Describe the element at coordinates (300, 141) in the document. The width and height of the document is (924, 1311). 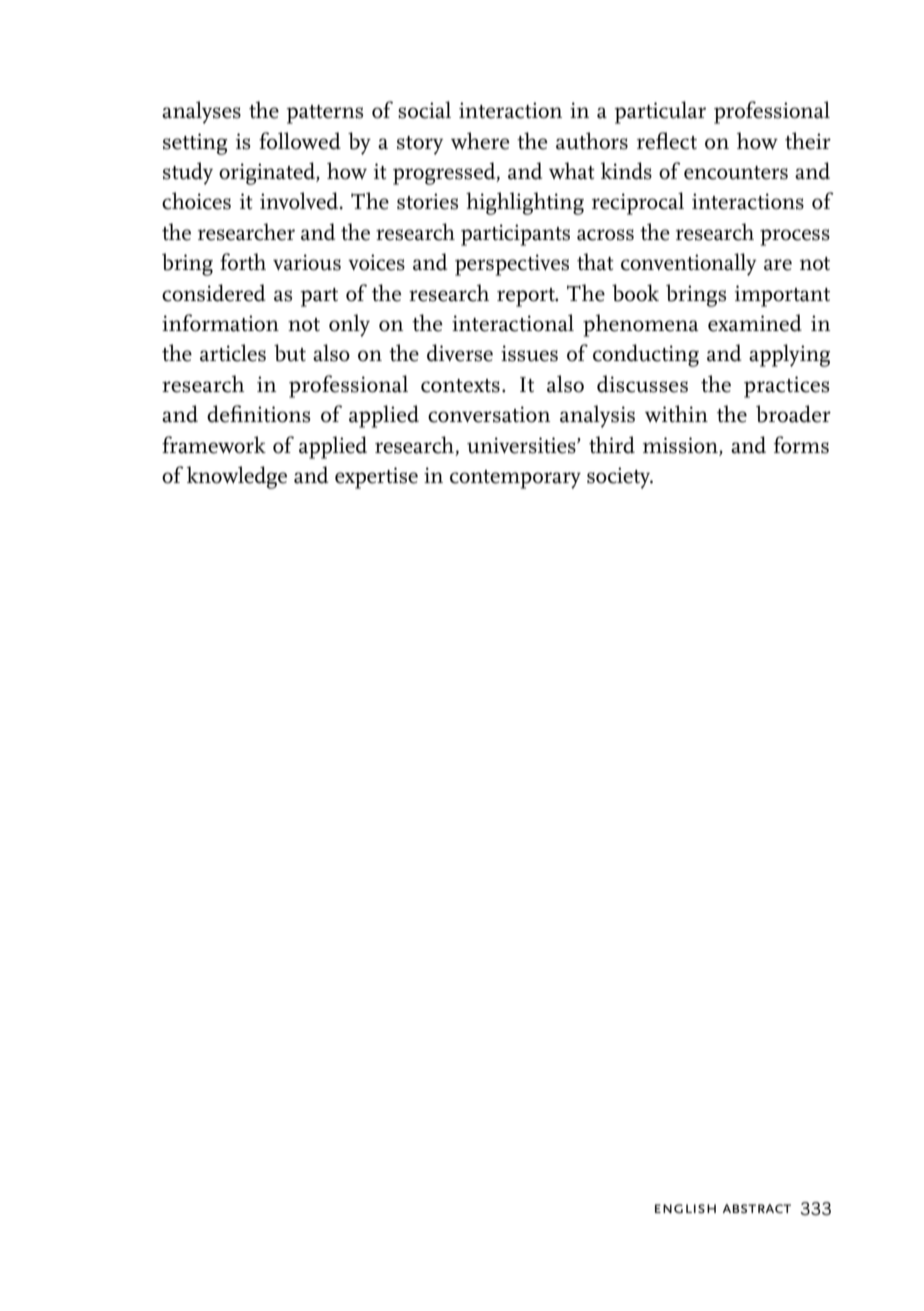
I see `followed` at that location.
